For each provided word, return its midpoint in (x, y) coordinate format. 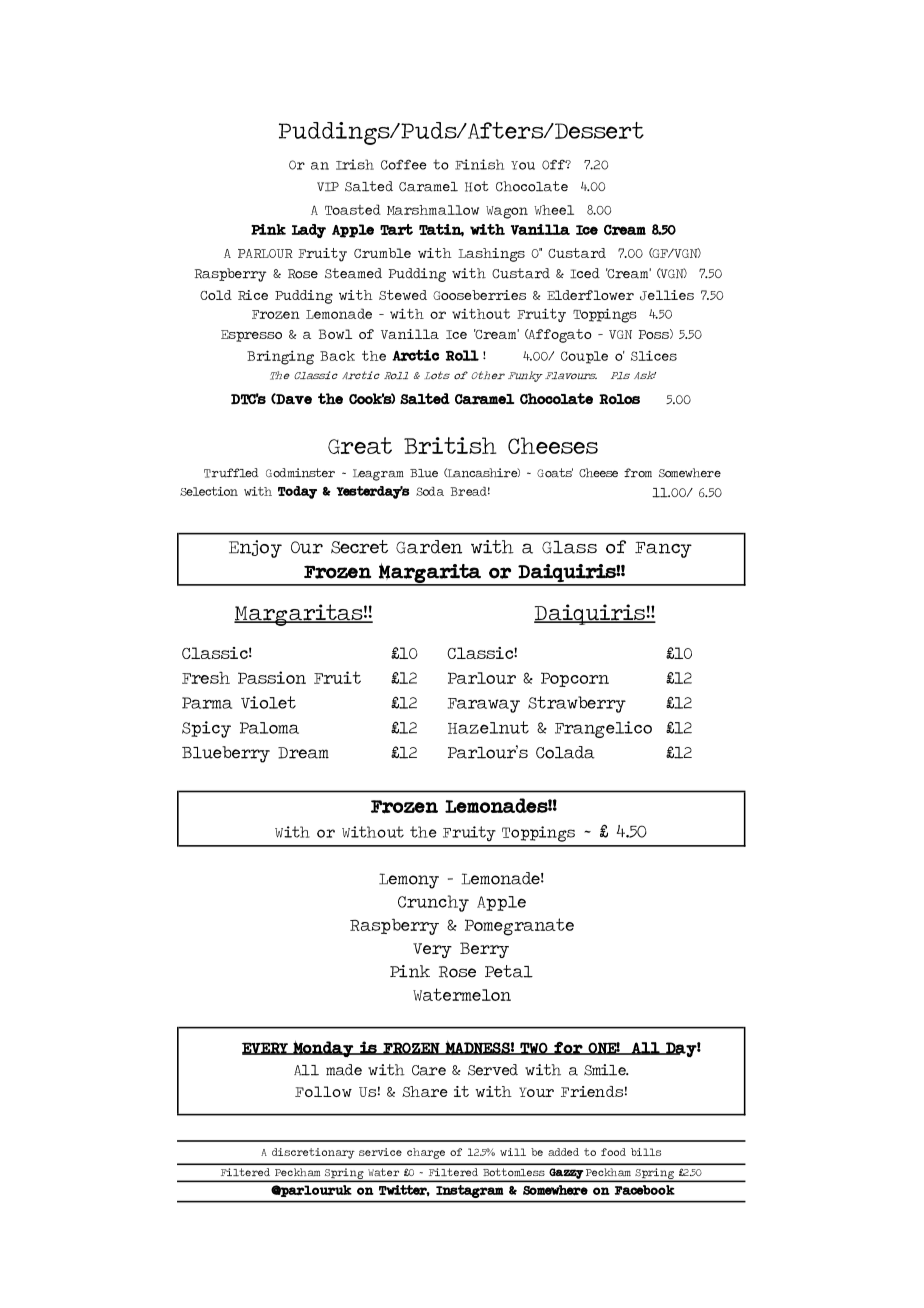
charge (426, 1153)
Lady (309, 231)
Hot (477, 186)
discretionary (313, 1153)
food (613, 1152)
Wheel (554, 210)
